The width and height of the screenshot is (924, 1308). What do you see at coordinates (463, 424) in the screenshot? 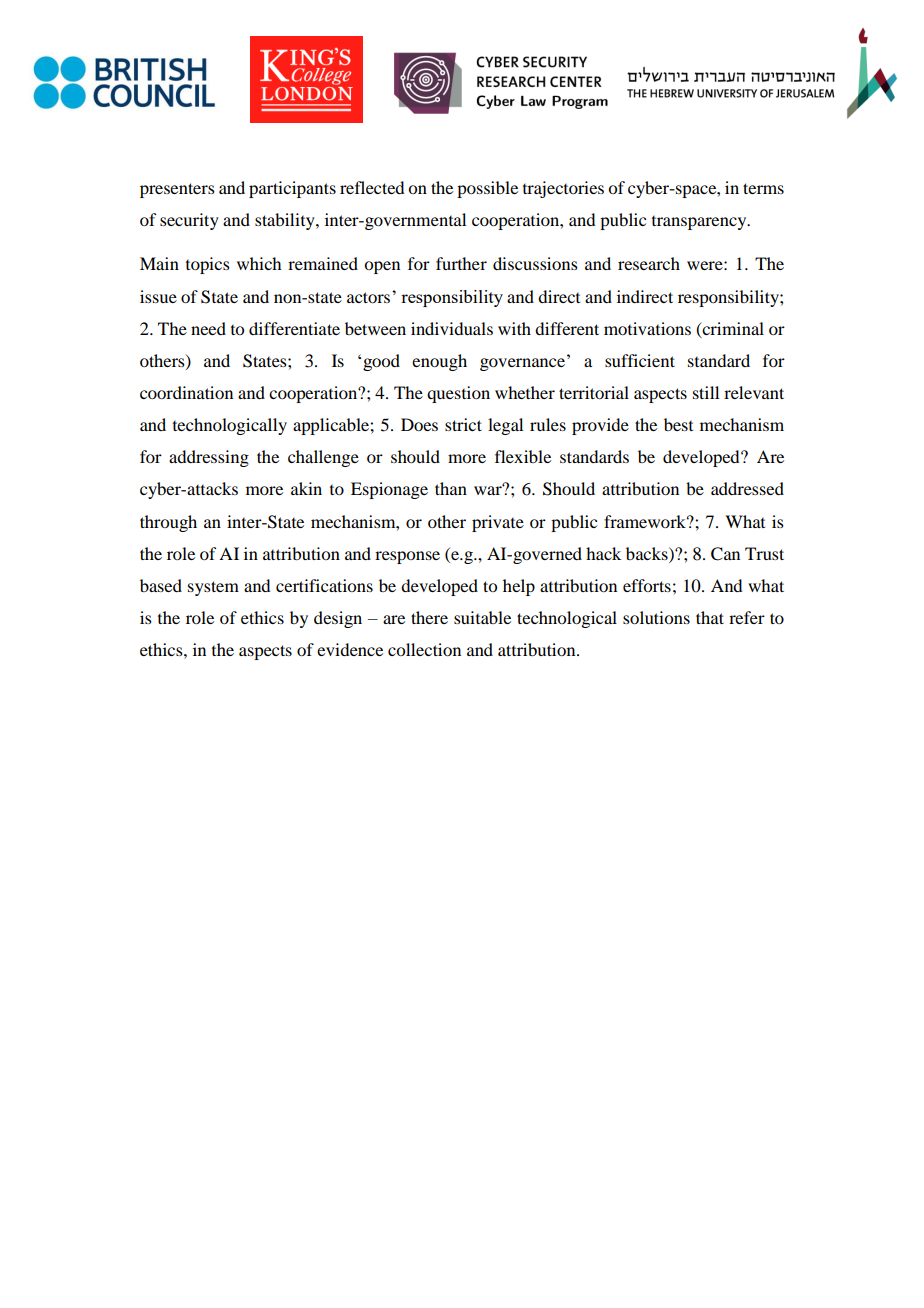
I see `strict` at bounding box center [463, 424].
